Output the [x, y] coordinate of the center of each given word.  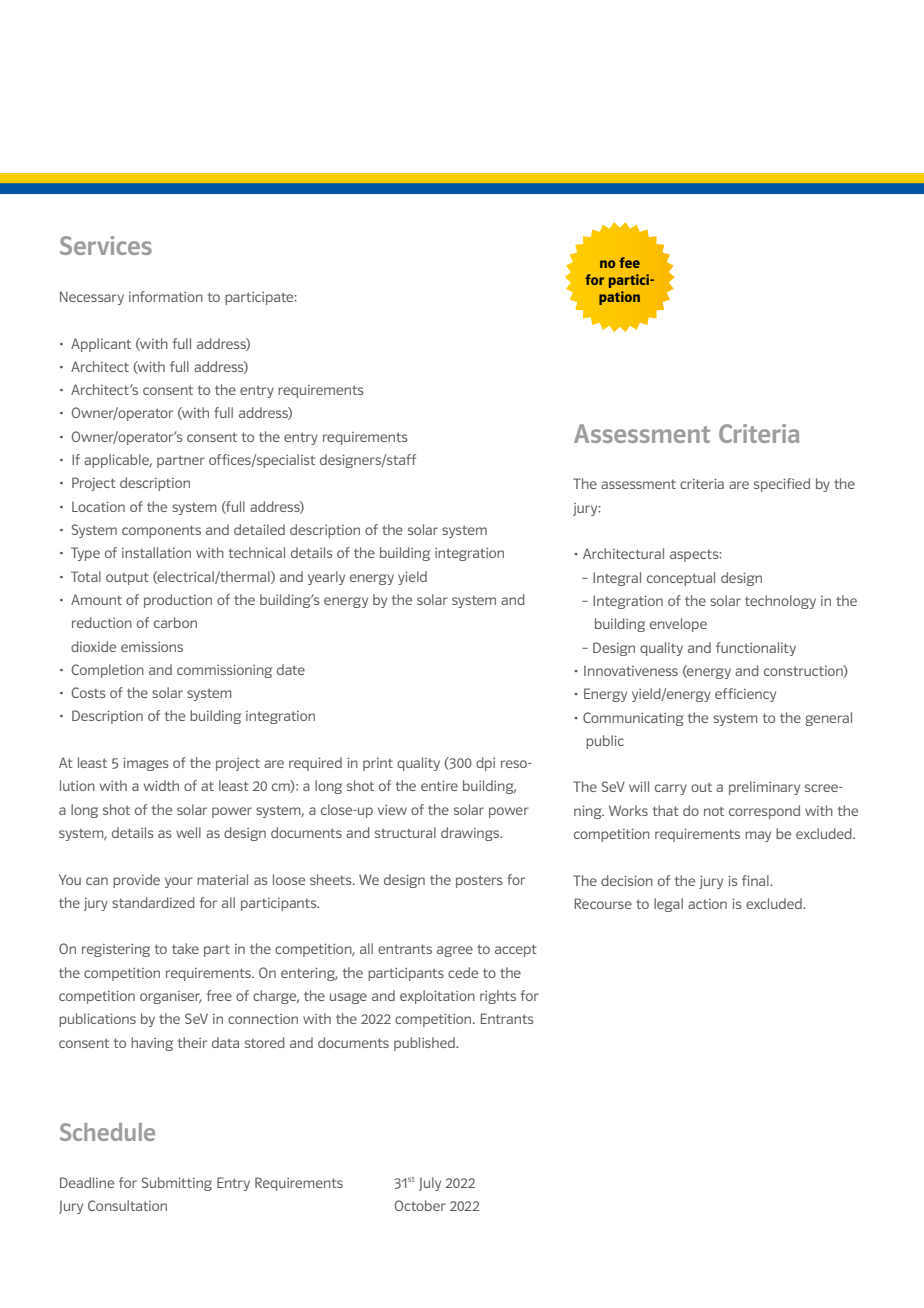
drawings [471, 834]
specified [782, 485]
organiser [171, 997]
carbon [175, 622]
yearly [326, 578]
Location [98, 506]
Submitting [177, 1184]
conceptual [681, 579]
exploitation [437, 997]
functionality [756, 649]
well [188, 832]
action [707, 904]
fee [629, 262]
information [166, 296]
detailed [259, 529]
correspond [764, 812]
